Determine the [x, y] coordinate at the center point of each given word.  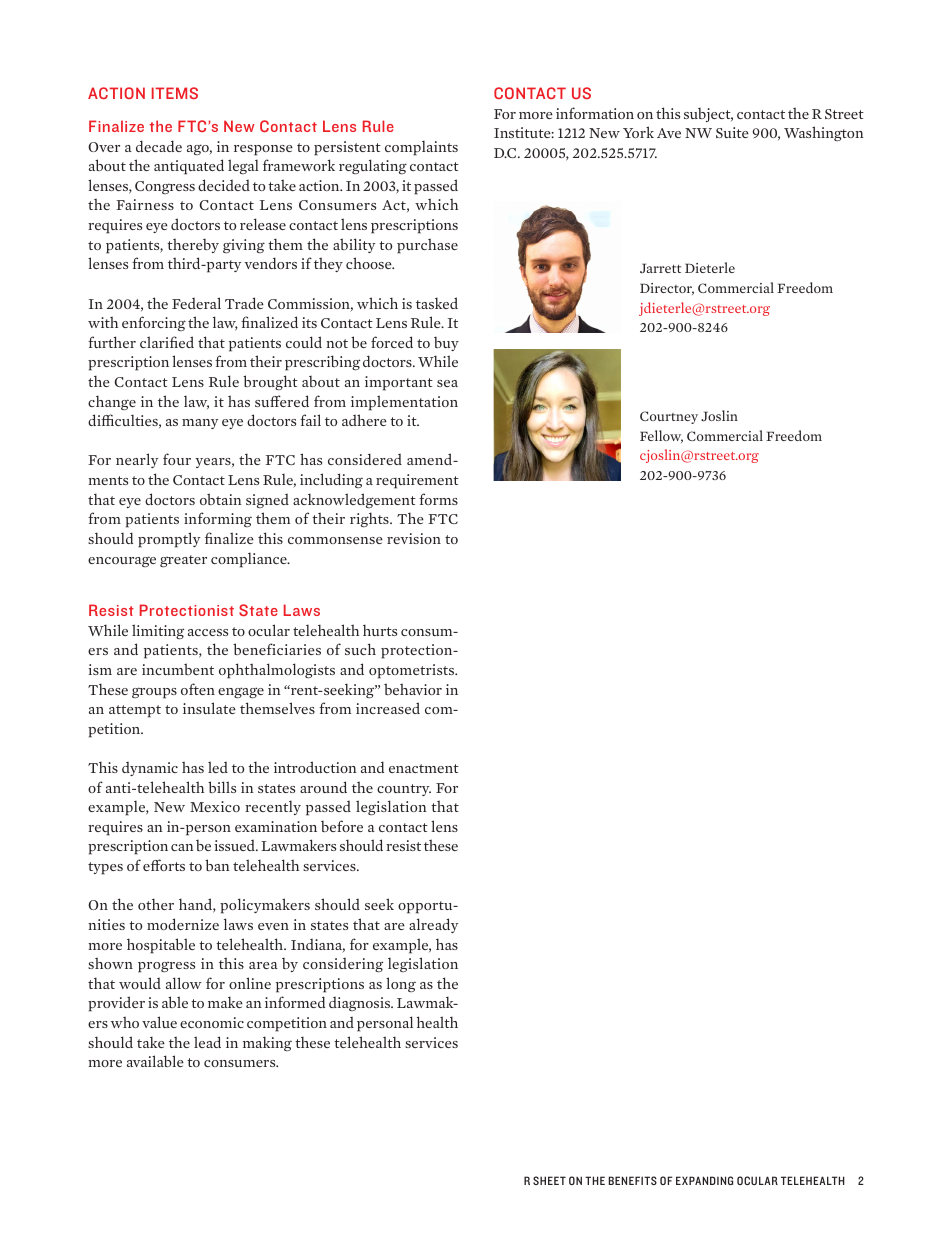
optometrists [413, 671]
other [156, 904]
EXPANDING [704, 1180]
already [433, 925]
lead [207, 1042]
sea [447, 383]
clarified [167, 342]
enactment [424, 768]
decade [159, 146]
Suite [732, 132]
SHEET [549, 1180]
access [208, 632]
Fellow [661, 436]
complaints [421, 148]
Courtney [669, 417]
